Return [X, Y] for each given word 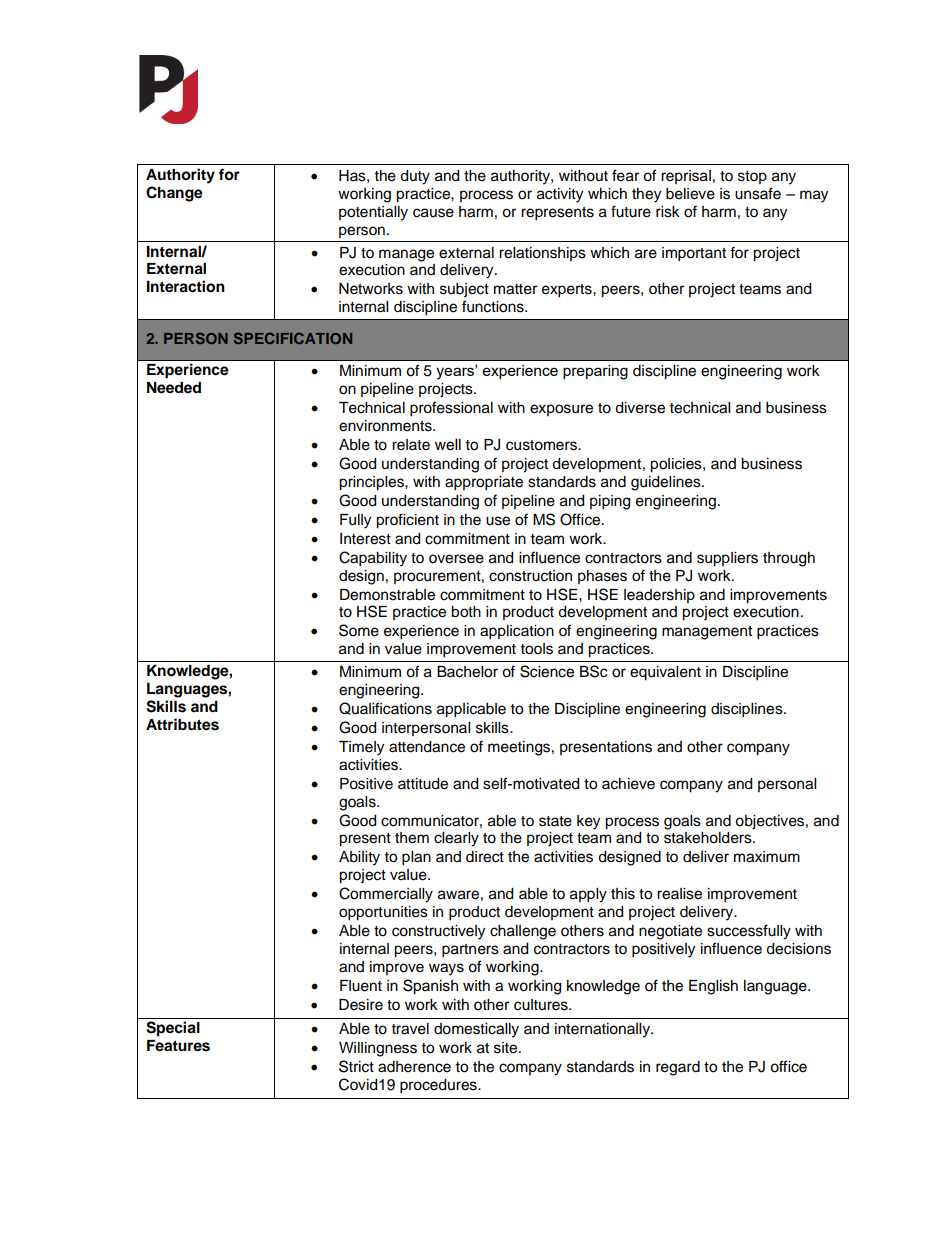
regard [678, 1068]
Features [178, 1046]
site [507, 1048]
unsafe [758, 193]
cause [433, 213]
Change [174, 194]
